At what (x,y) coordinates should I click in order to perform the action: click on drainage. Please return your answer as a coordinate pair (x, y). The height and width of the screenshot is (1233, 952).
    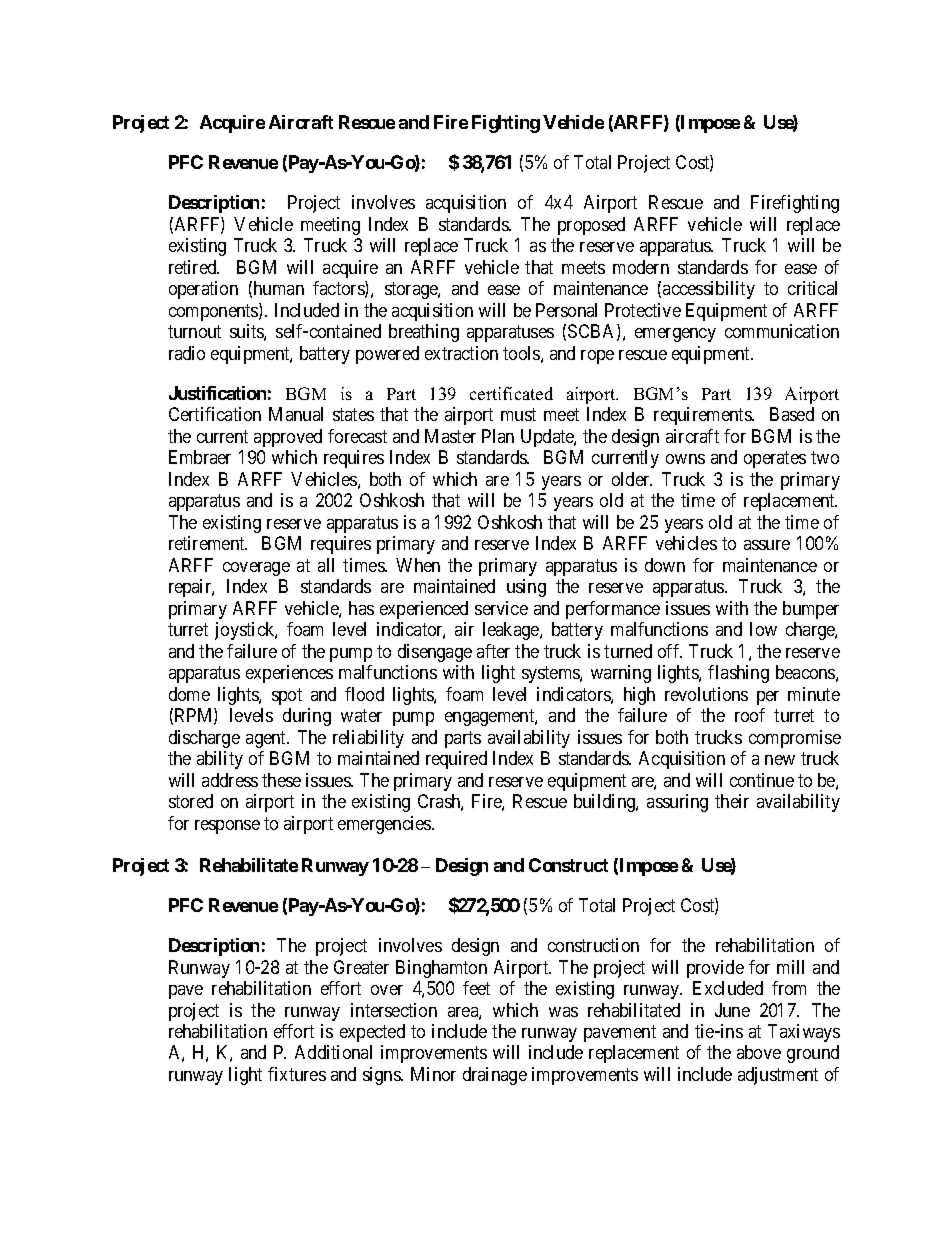
    Looking at the image, I should click on (495, 1076).
